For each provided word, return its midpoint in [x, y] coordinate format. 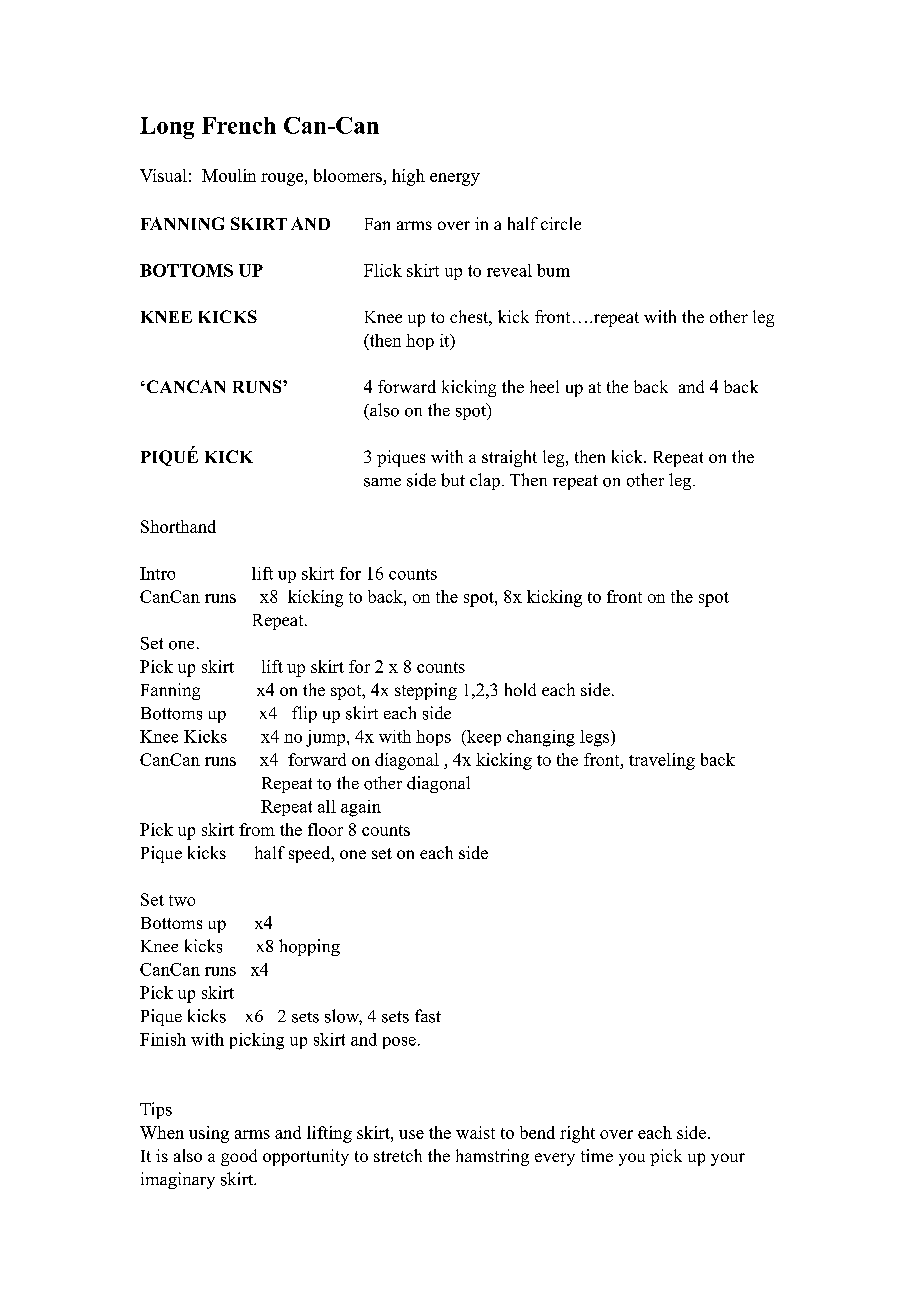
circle [561, 223]
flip [304, 714]
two [182, 900]
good [239, 1157]
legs [596, 738]
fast [428, 1016]
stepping [426, 691]
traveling [662, 761]
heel [544, 386]
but [453, 480]
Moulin [229, 175]
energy [455, 179]
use [411, 1134]
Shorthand [178, 526]
